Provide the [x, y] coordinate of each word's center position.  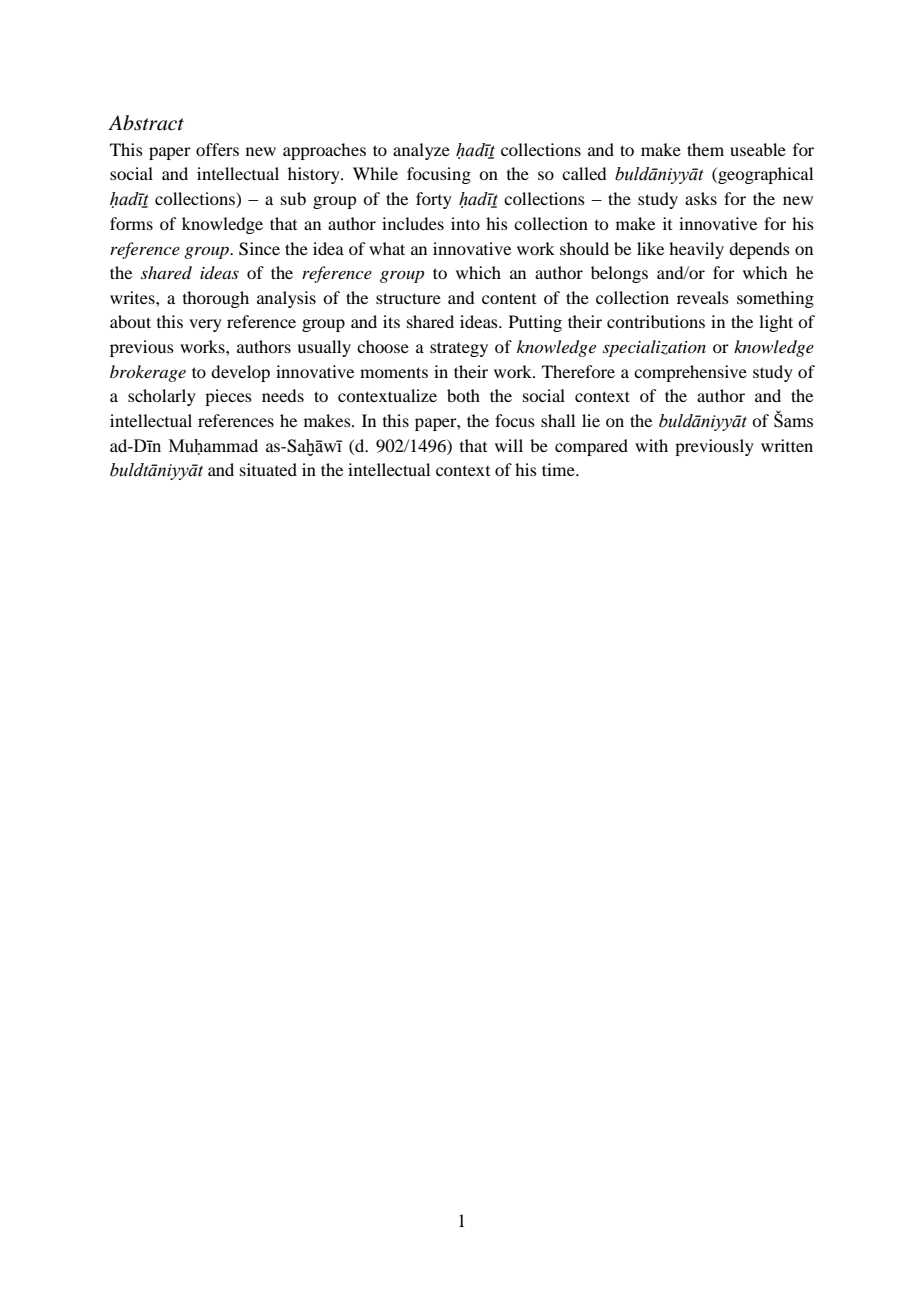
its [391, 321]
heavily [696, 250]
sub [293, 198]
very [205, 325]
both [463, 395]
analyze [421, 151]
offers [217, 149]
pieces [228, 397]
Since [259, 249]
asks [701, 198]
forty [434, 200]
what [387, 248]
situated [268, 469]
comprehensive [690, 373]
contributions [656, 321]
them [705, 149]
